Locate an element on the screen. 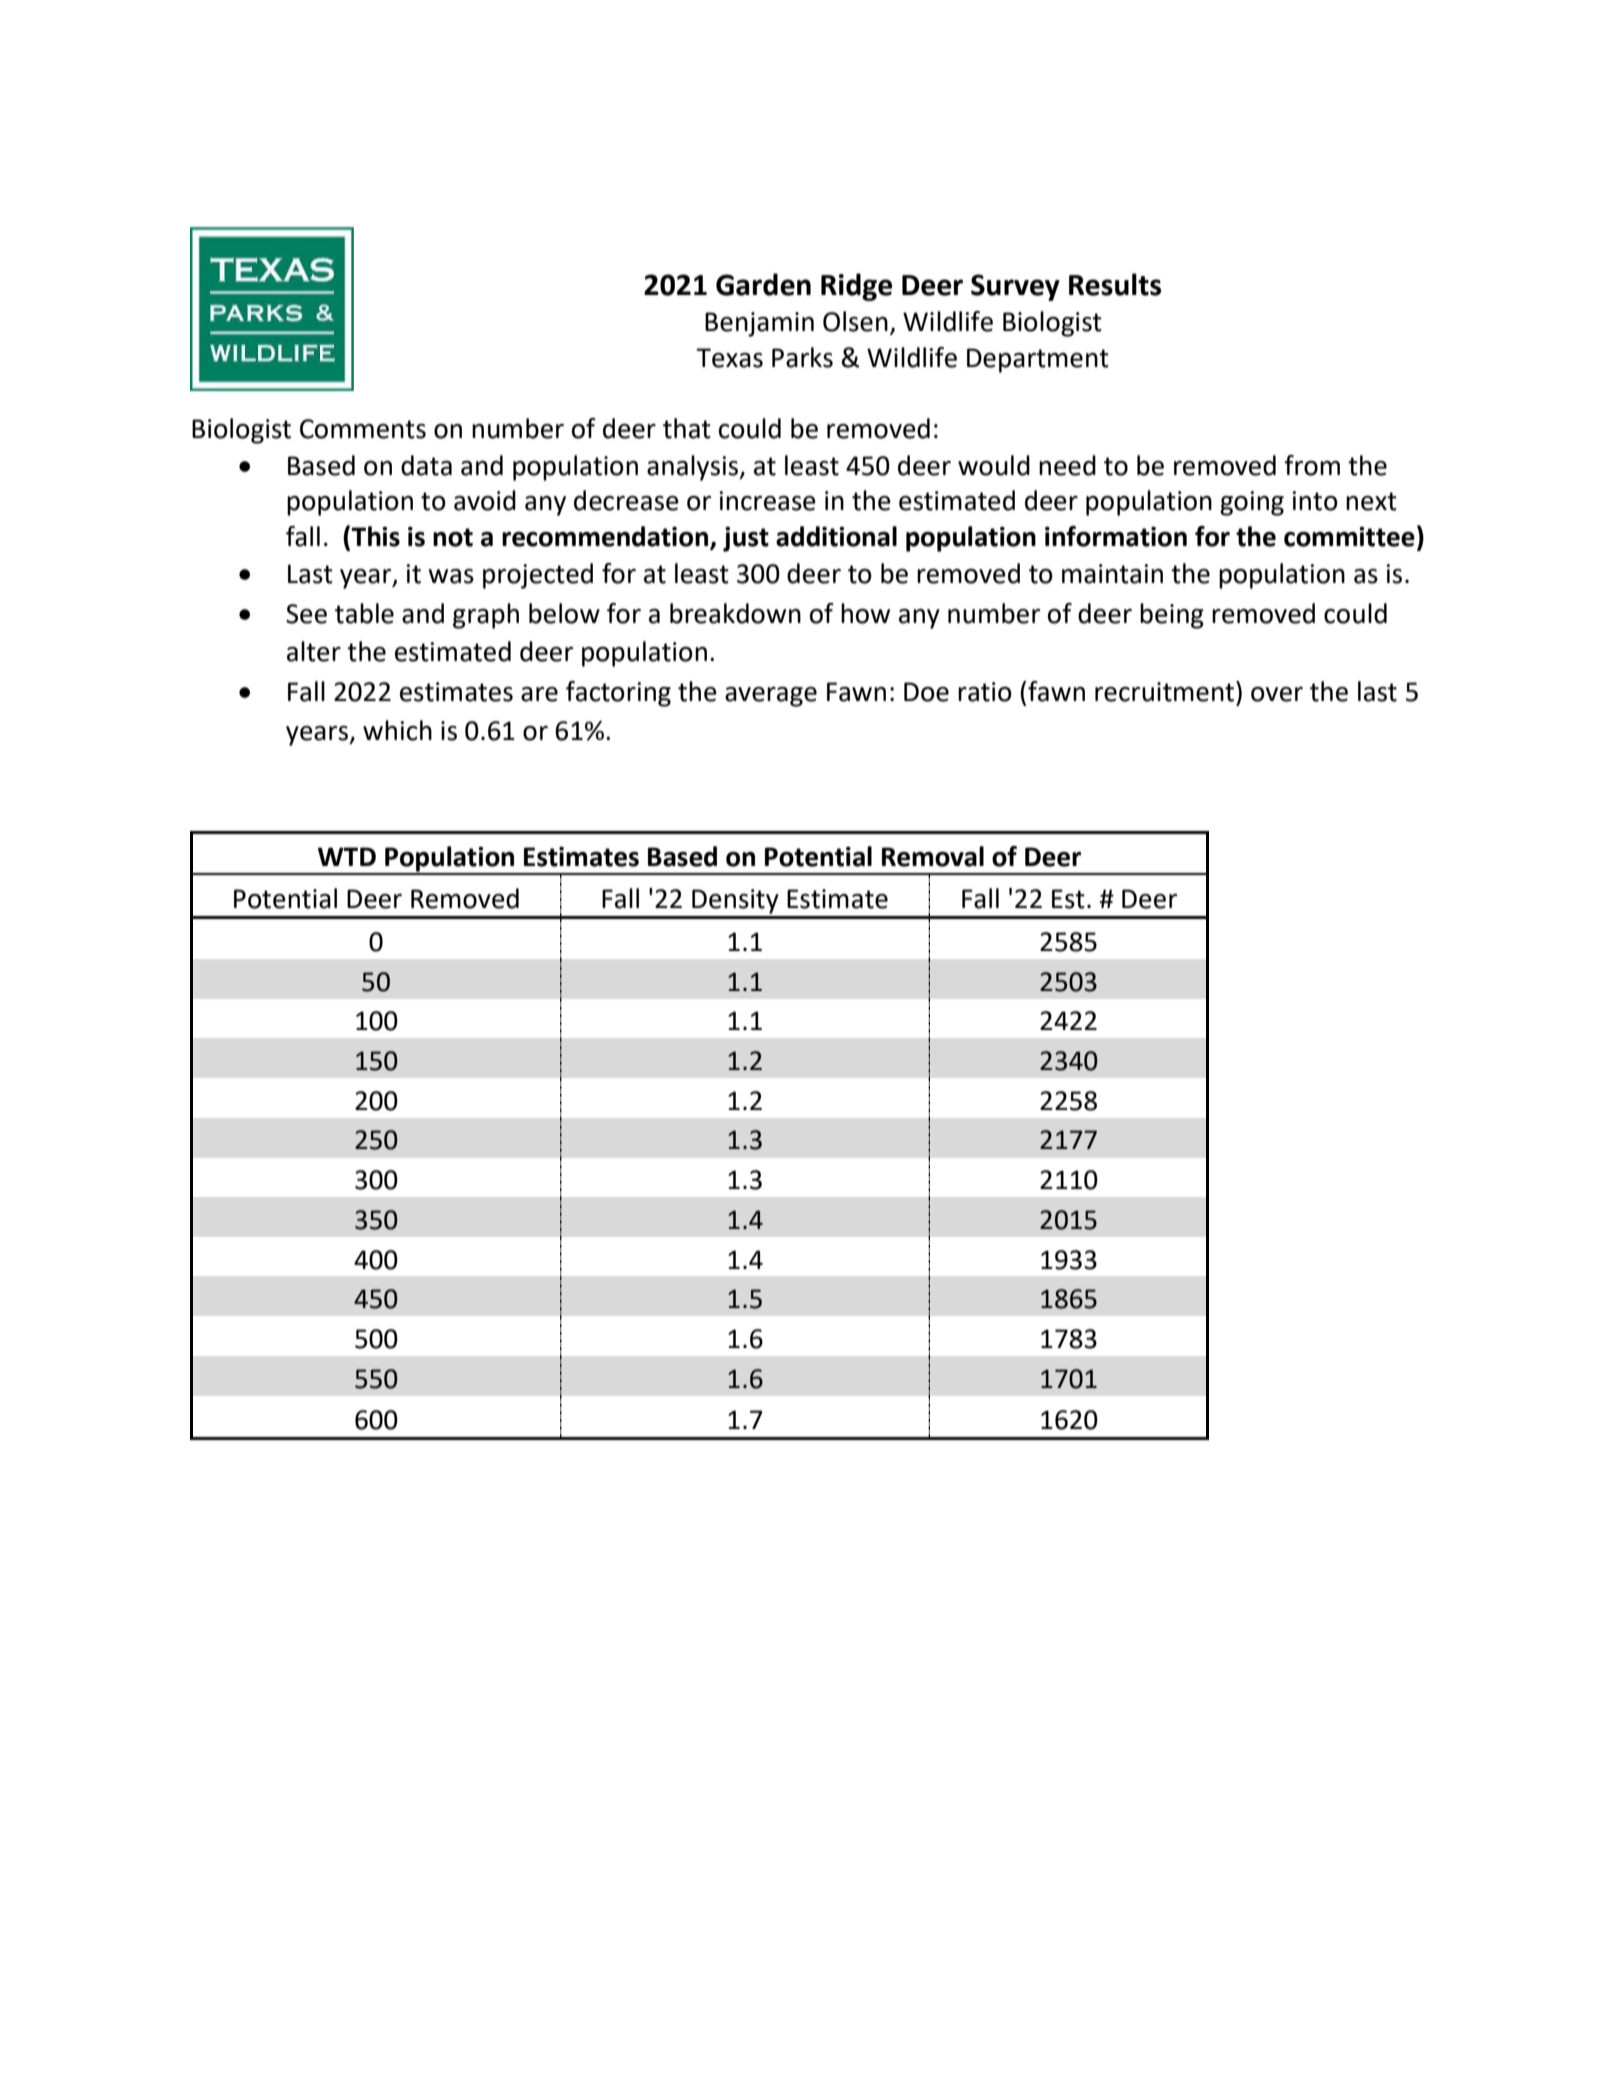  was is located at coordinates (451, 576).
